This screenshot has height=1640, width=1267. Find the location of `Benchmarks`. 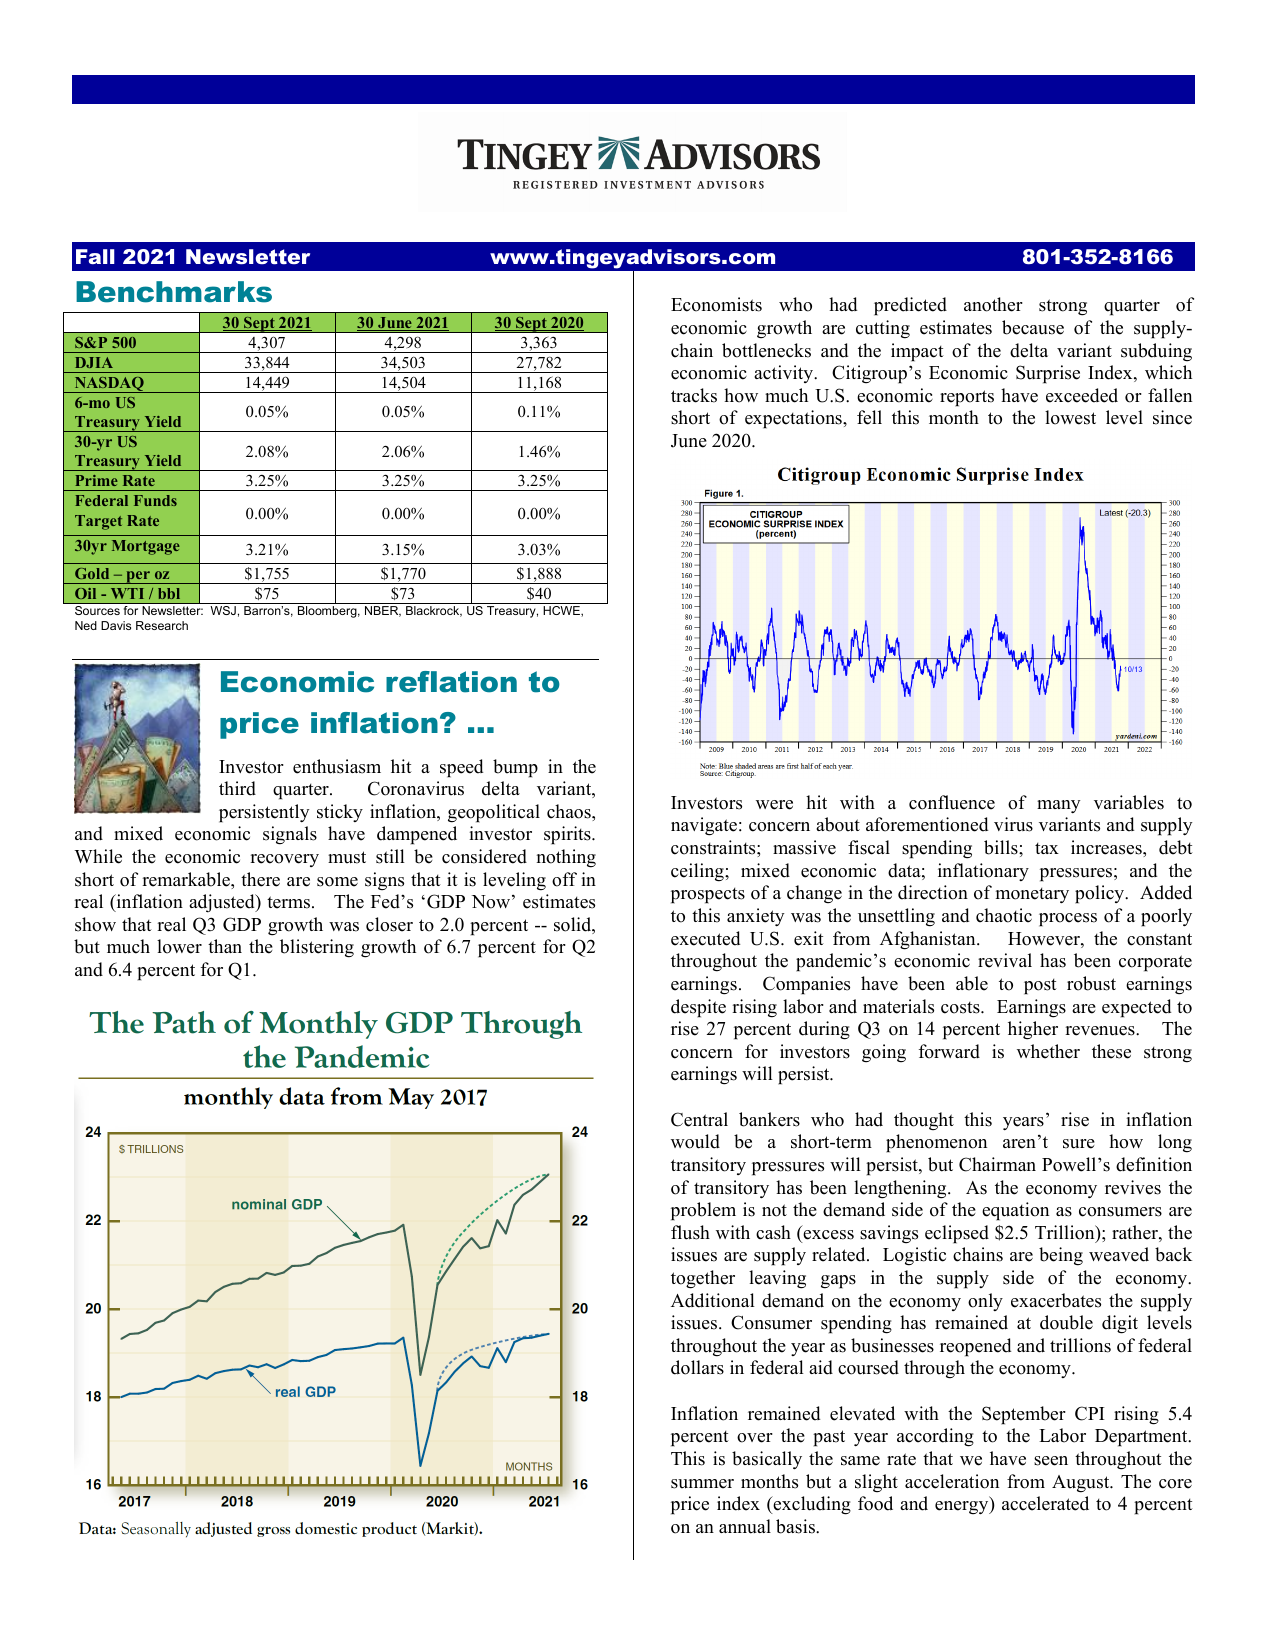

Benchmarks is located at coordinates (174, 292).
